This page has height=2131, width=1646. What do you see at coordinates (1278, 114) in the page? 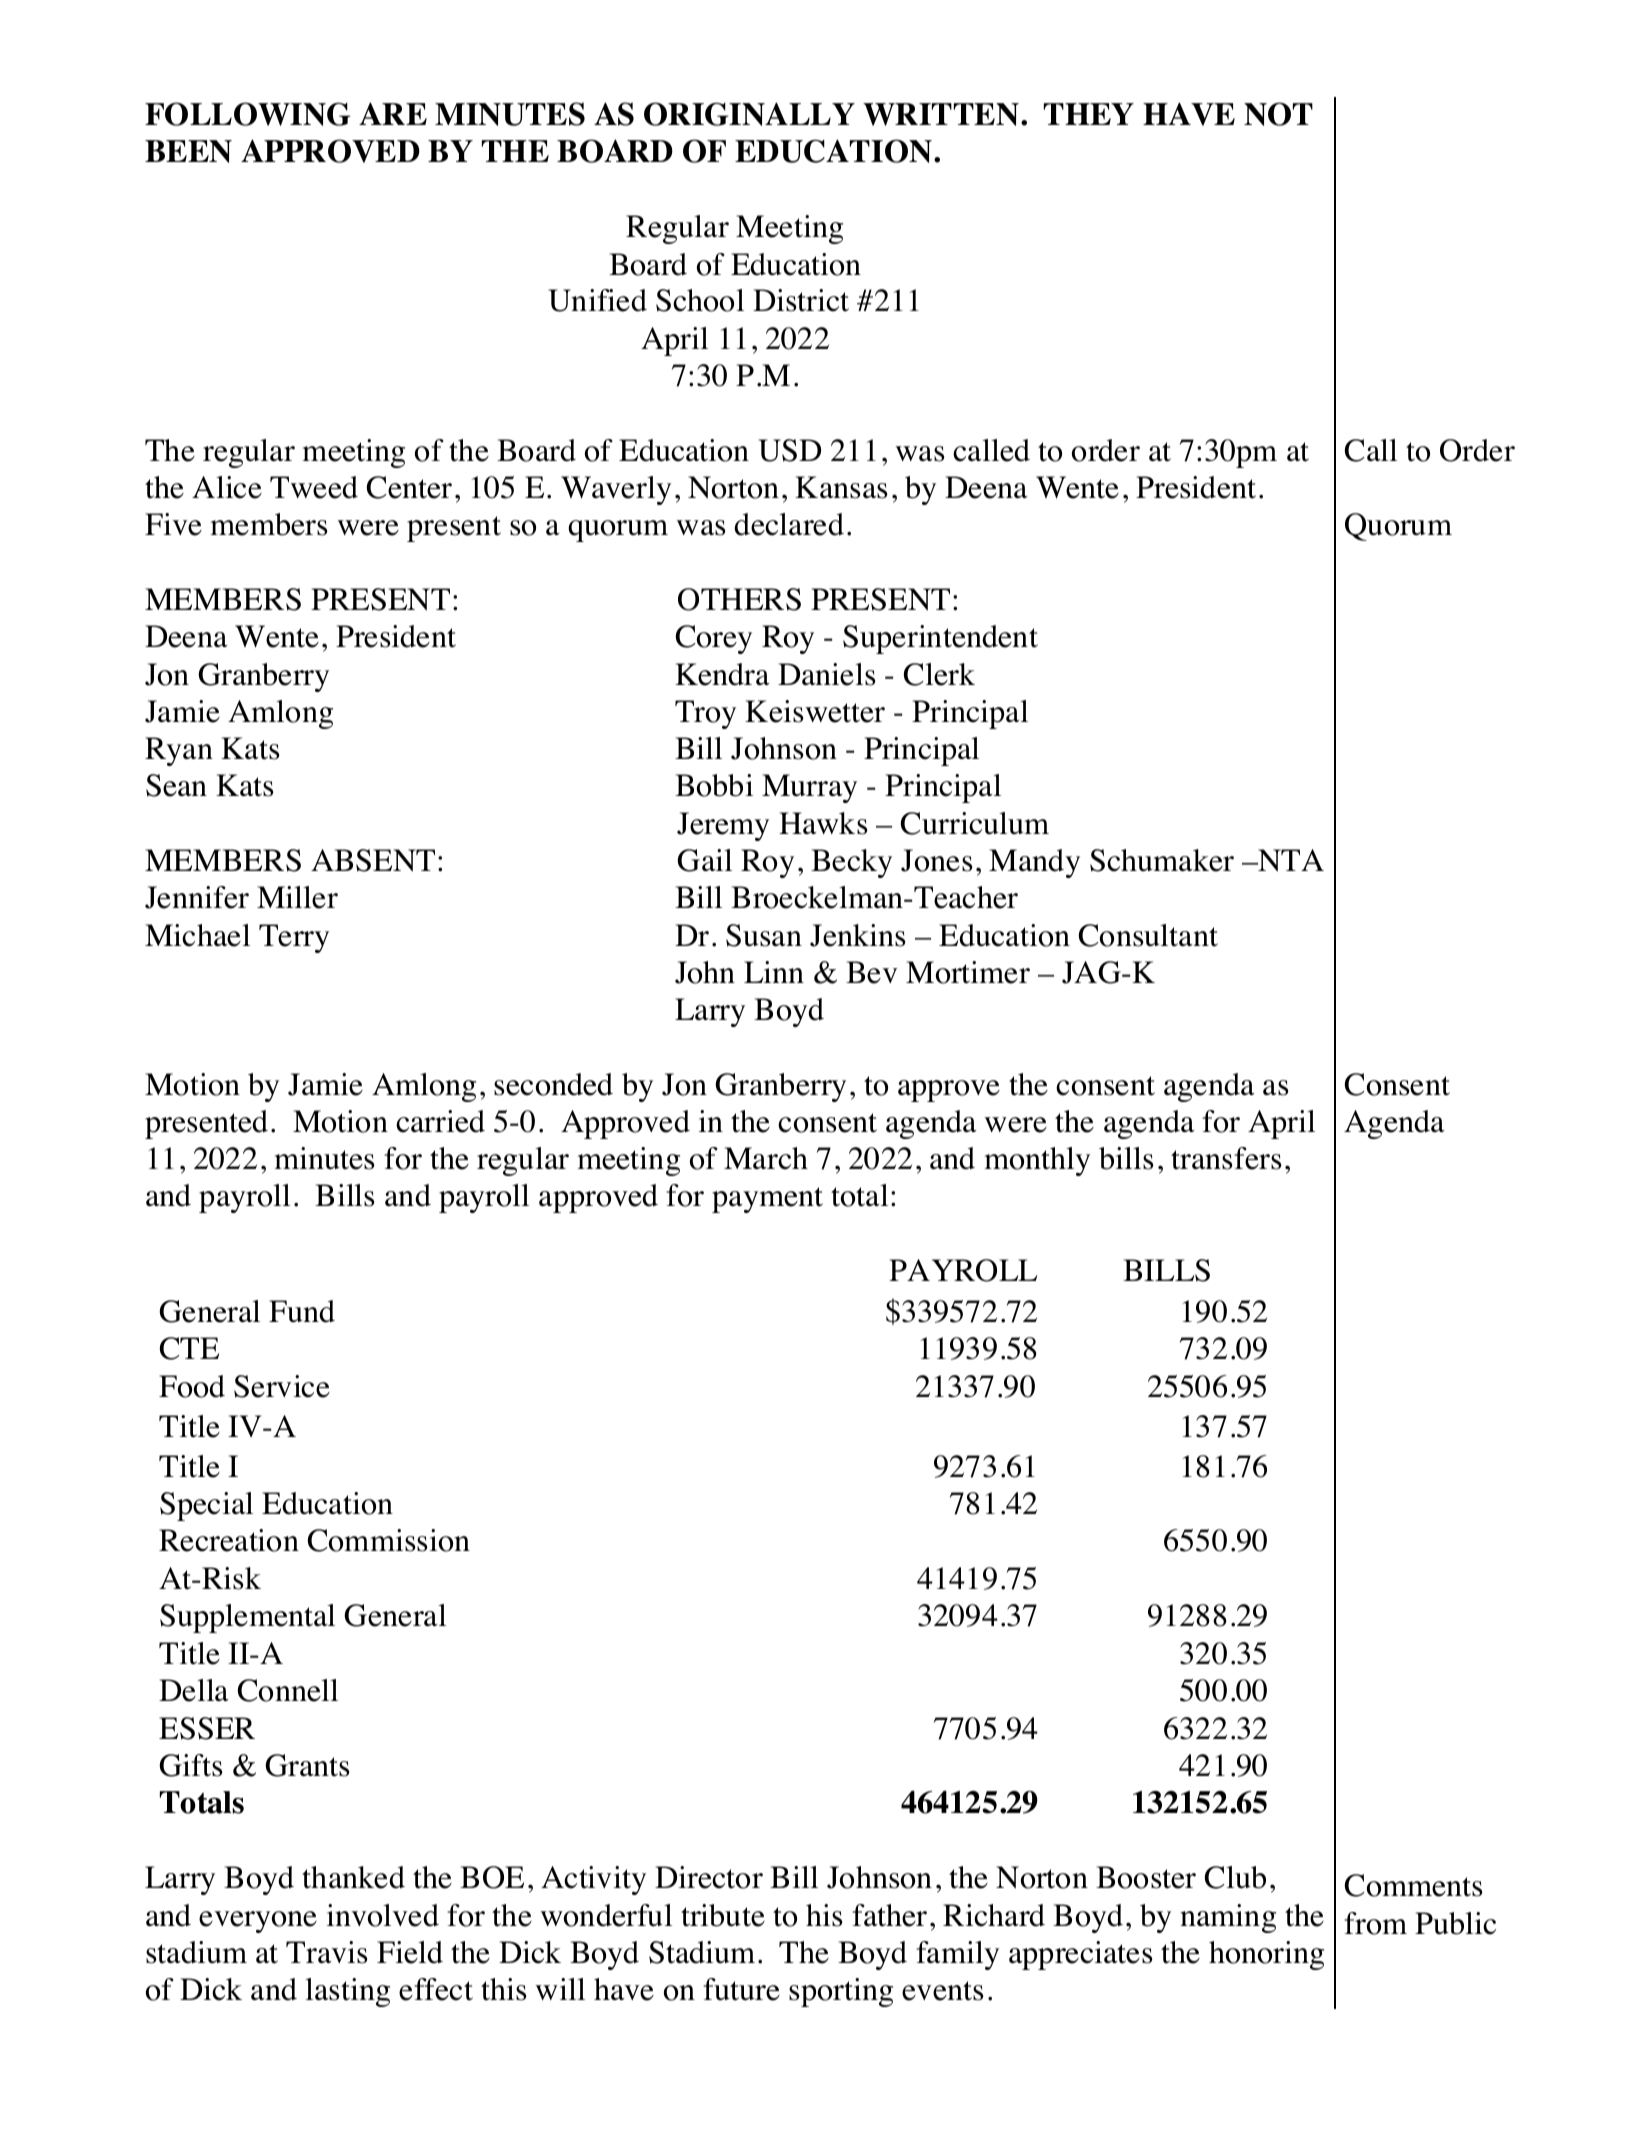
I see `NOT` at bounding box center [1278, 114].
